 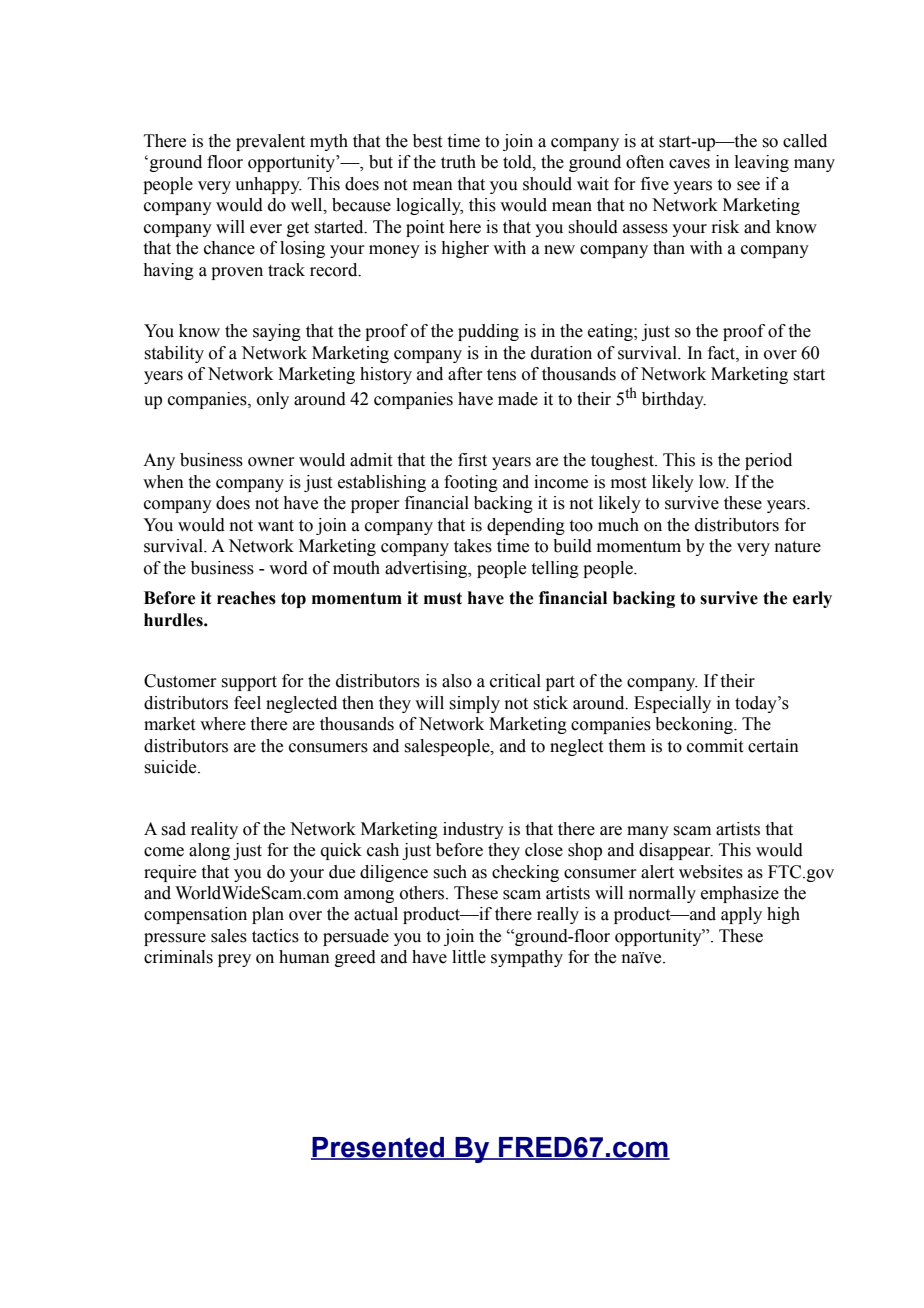 What do you see at coordinates (812, 599) in the page?
I see `early` at bounding box center [812, 599].
